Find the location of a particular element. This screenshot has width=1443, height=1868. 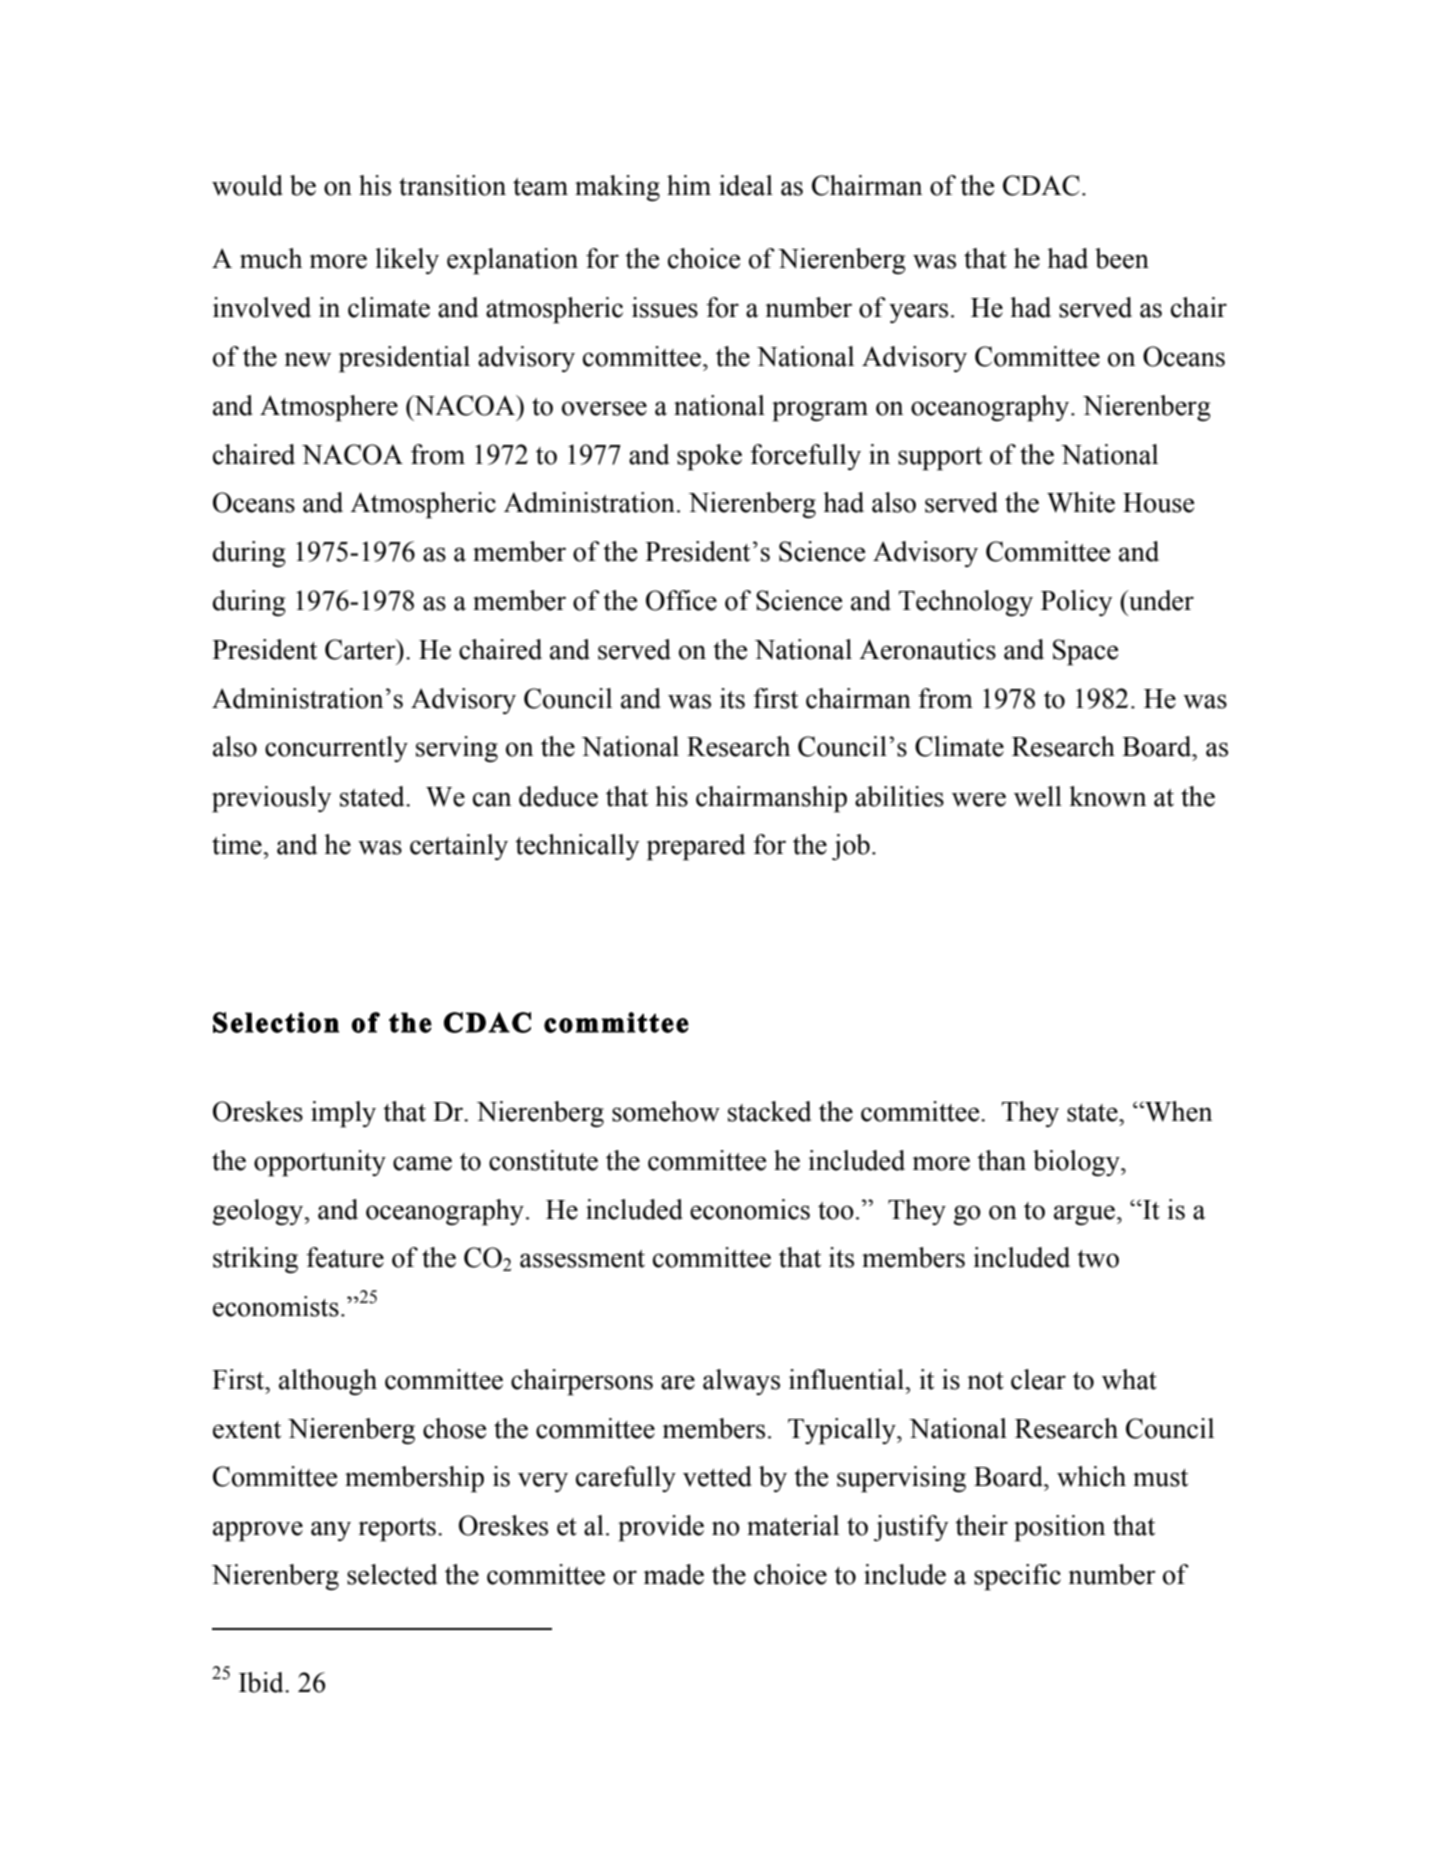

Space is located at coordinates (1085, 652).
